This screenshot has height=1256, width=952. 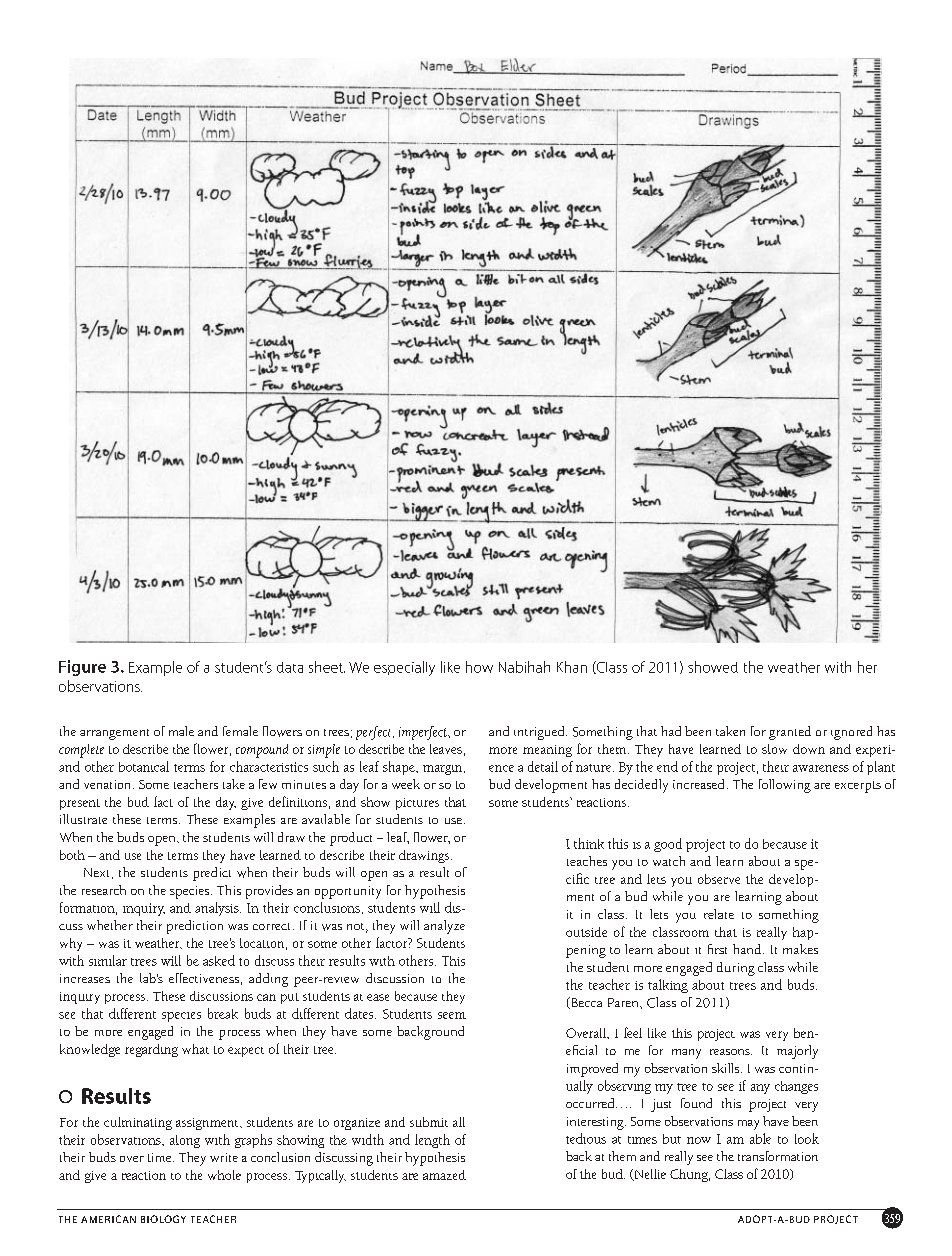 I want to click on granted, so click(x=790, y=733).
